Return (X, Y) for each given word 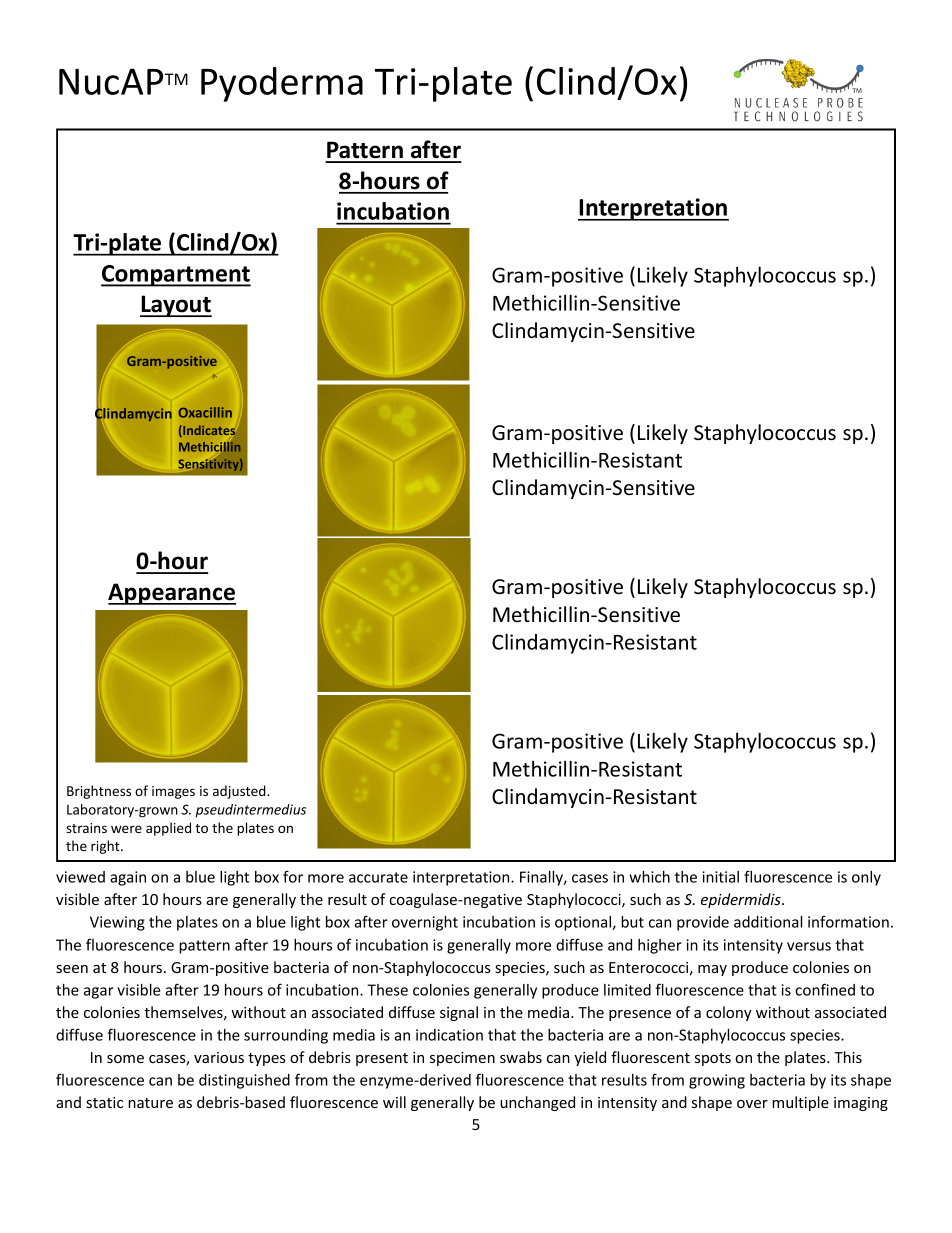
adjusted (240, 792)
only (866, 878)
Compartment (176, 276)
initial (721, 877)
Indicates (208, 431)
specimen (462, 1059)
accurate (378, 877)
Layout (176, 306)
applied (168, 829)
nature (150, 1103)
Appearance (172, 594)
